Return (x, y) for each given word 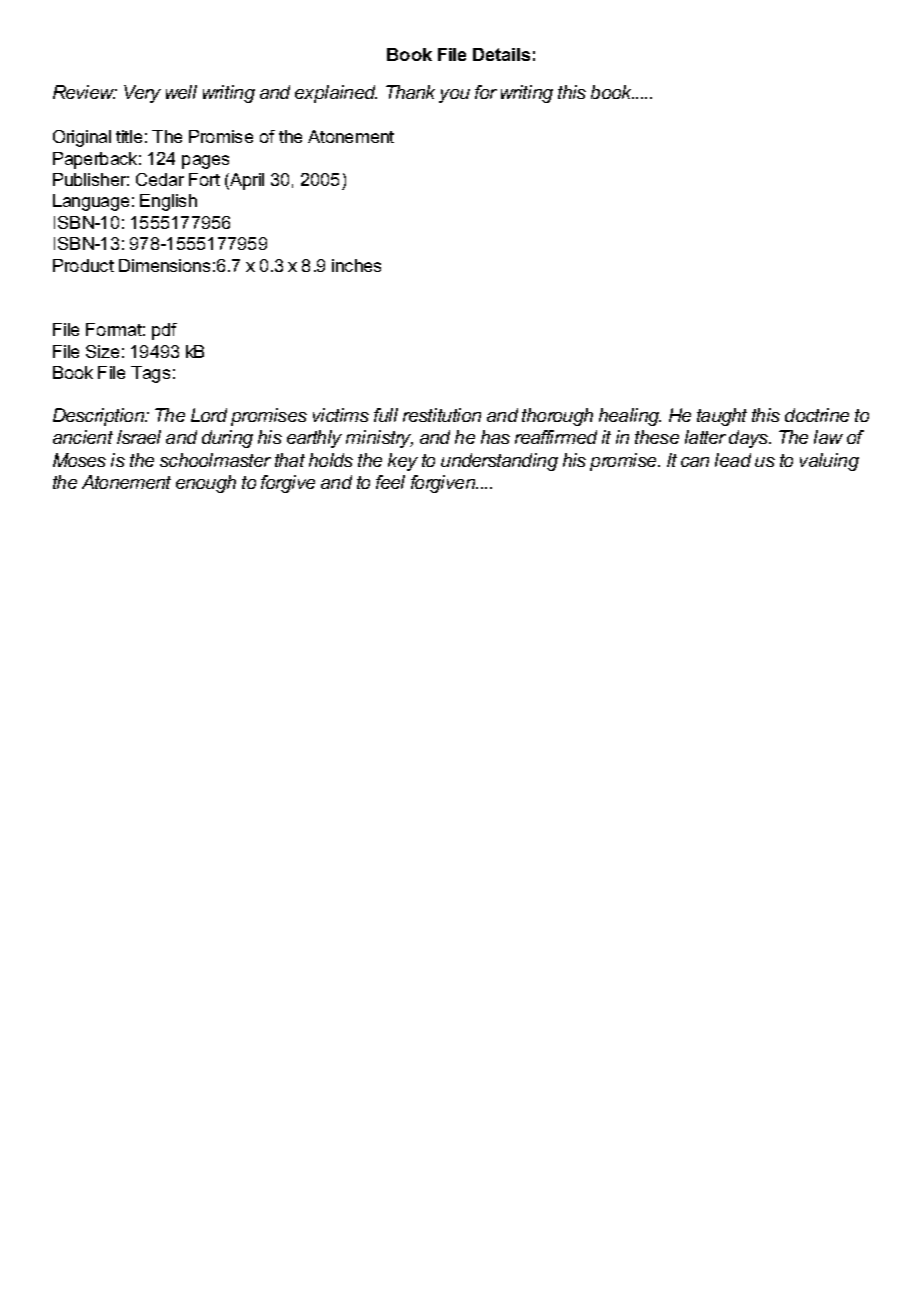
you (454, 96)
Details (501, 54)
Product (83, 265)
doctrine (817, 415)
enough (206, 484)
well (181, 92)
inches (356, 265)
